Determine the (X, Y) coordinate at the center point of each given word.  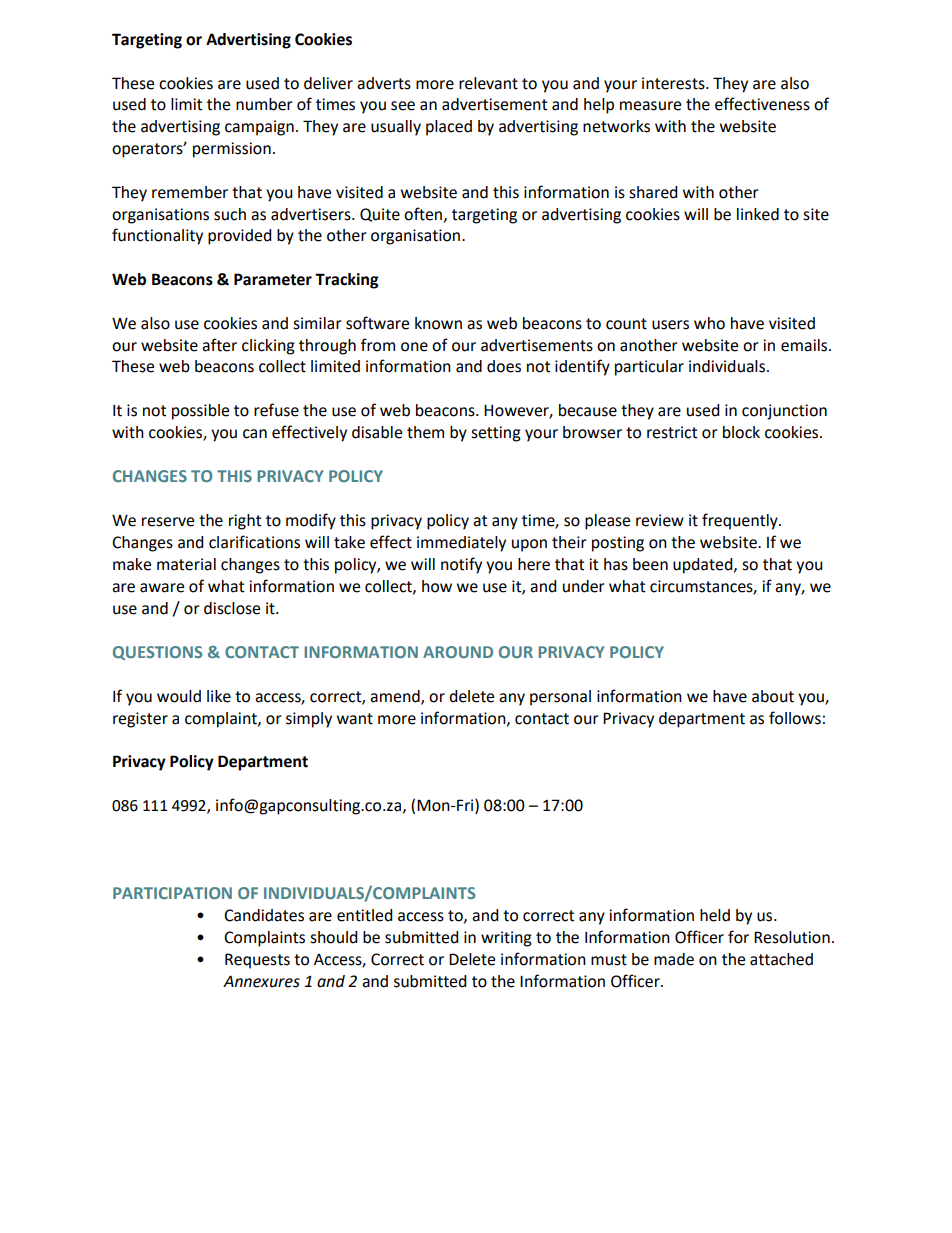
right (245, 522)
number (264, 104)
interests (674, 83)
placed (449, 128)
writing (506, 939)
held (715, 915)
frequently (741, 521)
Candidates (264, 915)
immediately (461, 544)
